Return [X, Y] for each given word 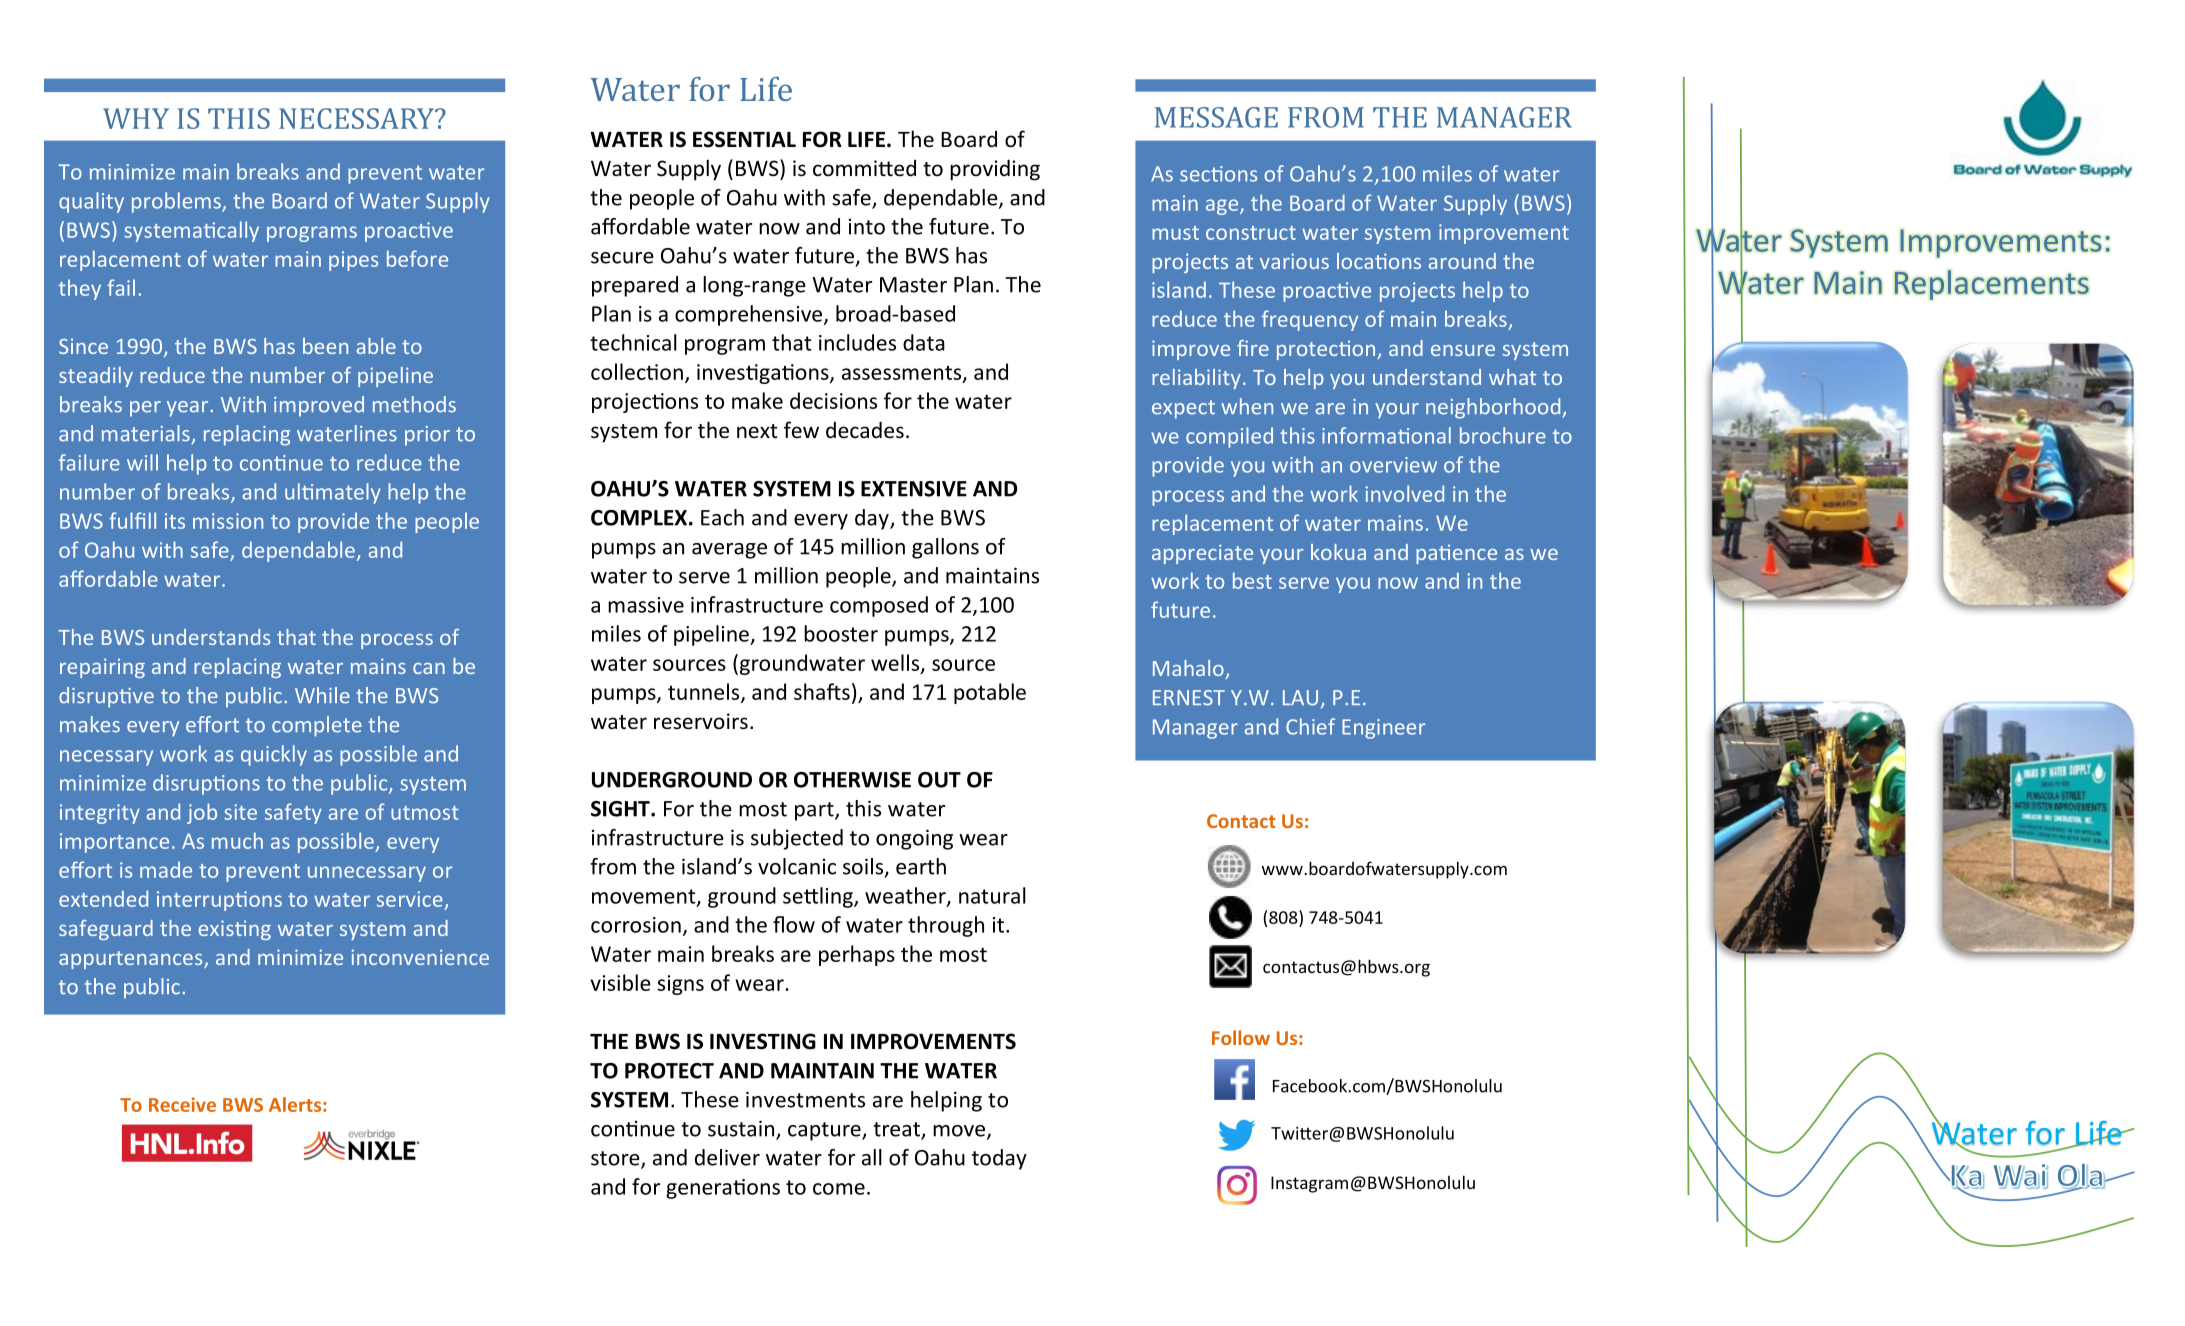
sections [1218, 174]
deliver [727, 1157]
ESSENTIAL [744, 139]
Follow [1241, 1037]
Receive [182, 1104]
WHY [136, 118]
